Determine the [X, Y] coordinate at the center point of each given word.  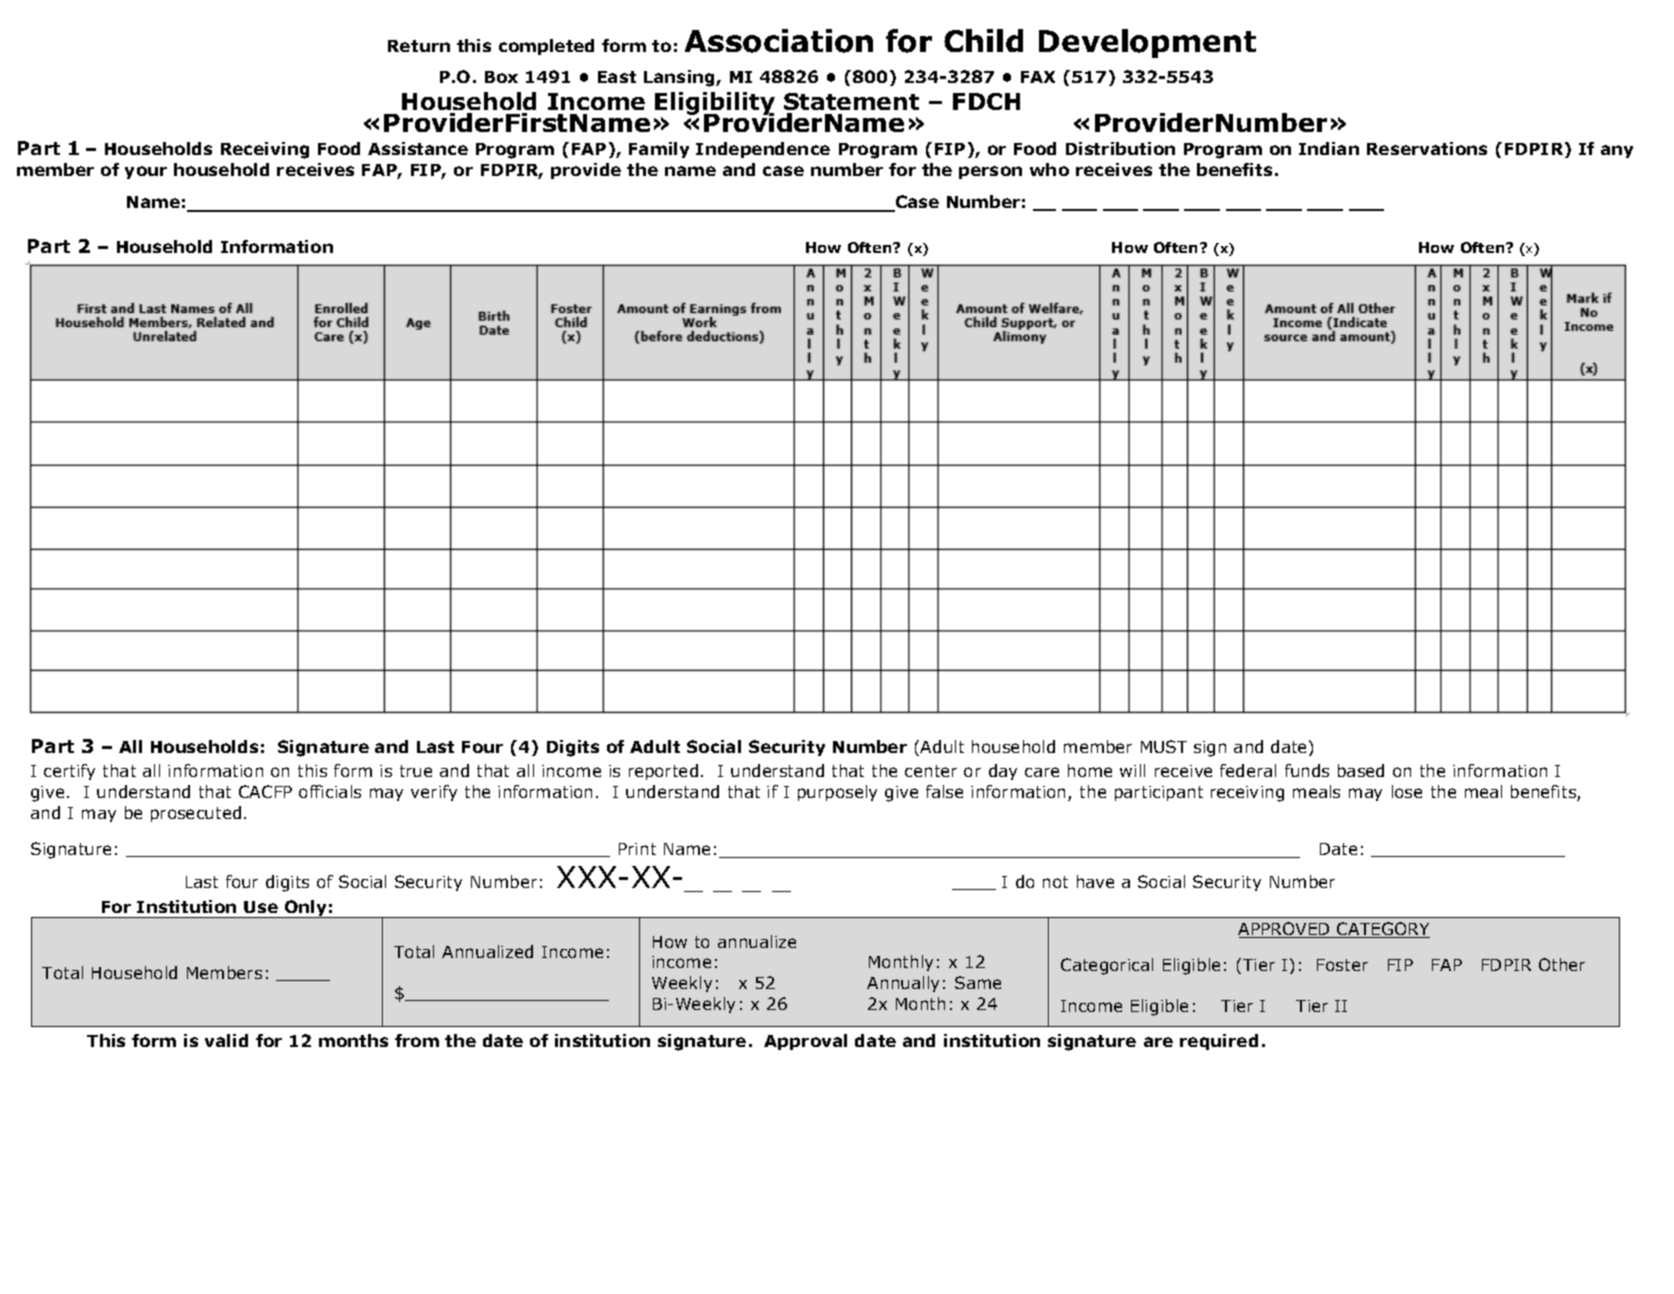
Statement [851, 101]
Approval [805, 1042]
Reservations [1427, 148]
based [1361, 770]
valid [226, 1040]
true [416, 771]
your [146, 172]
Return [419, 46]
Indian [1329, 148]
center [931, 771]
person [990, 172]
